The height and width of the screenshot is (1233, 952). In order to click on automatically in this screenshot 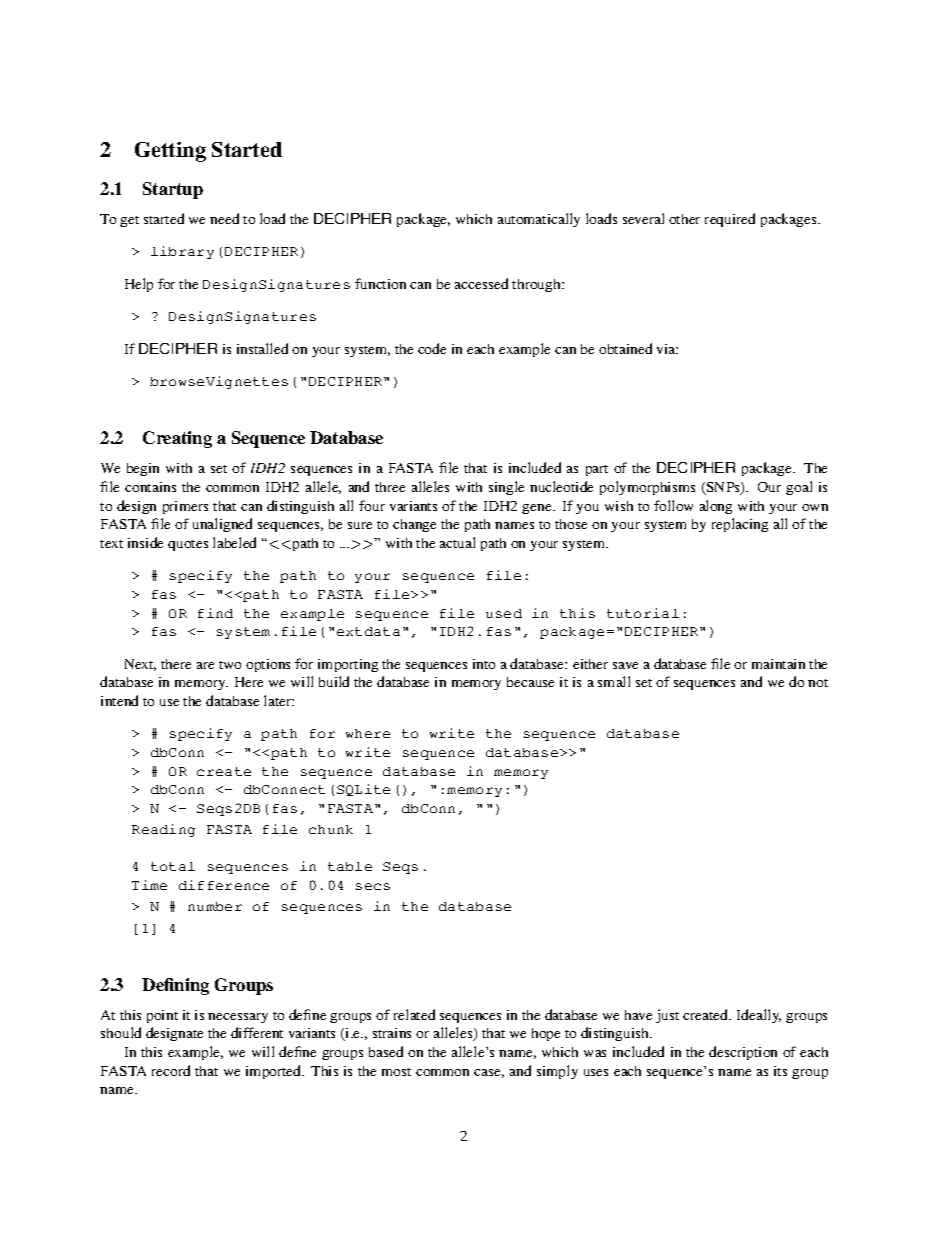, I will do `click(539, 220)`.
